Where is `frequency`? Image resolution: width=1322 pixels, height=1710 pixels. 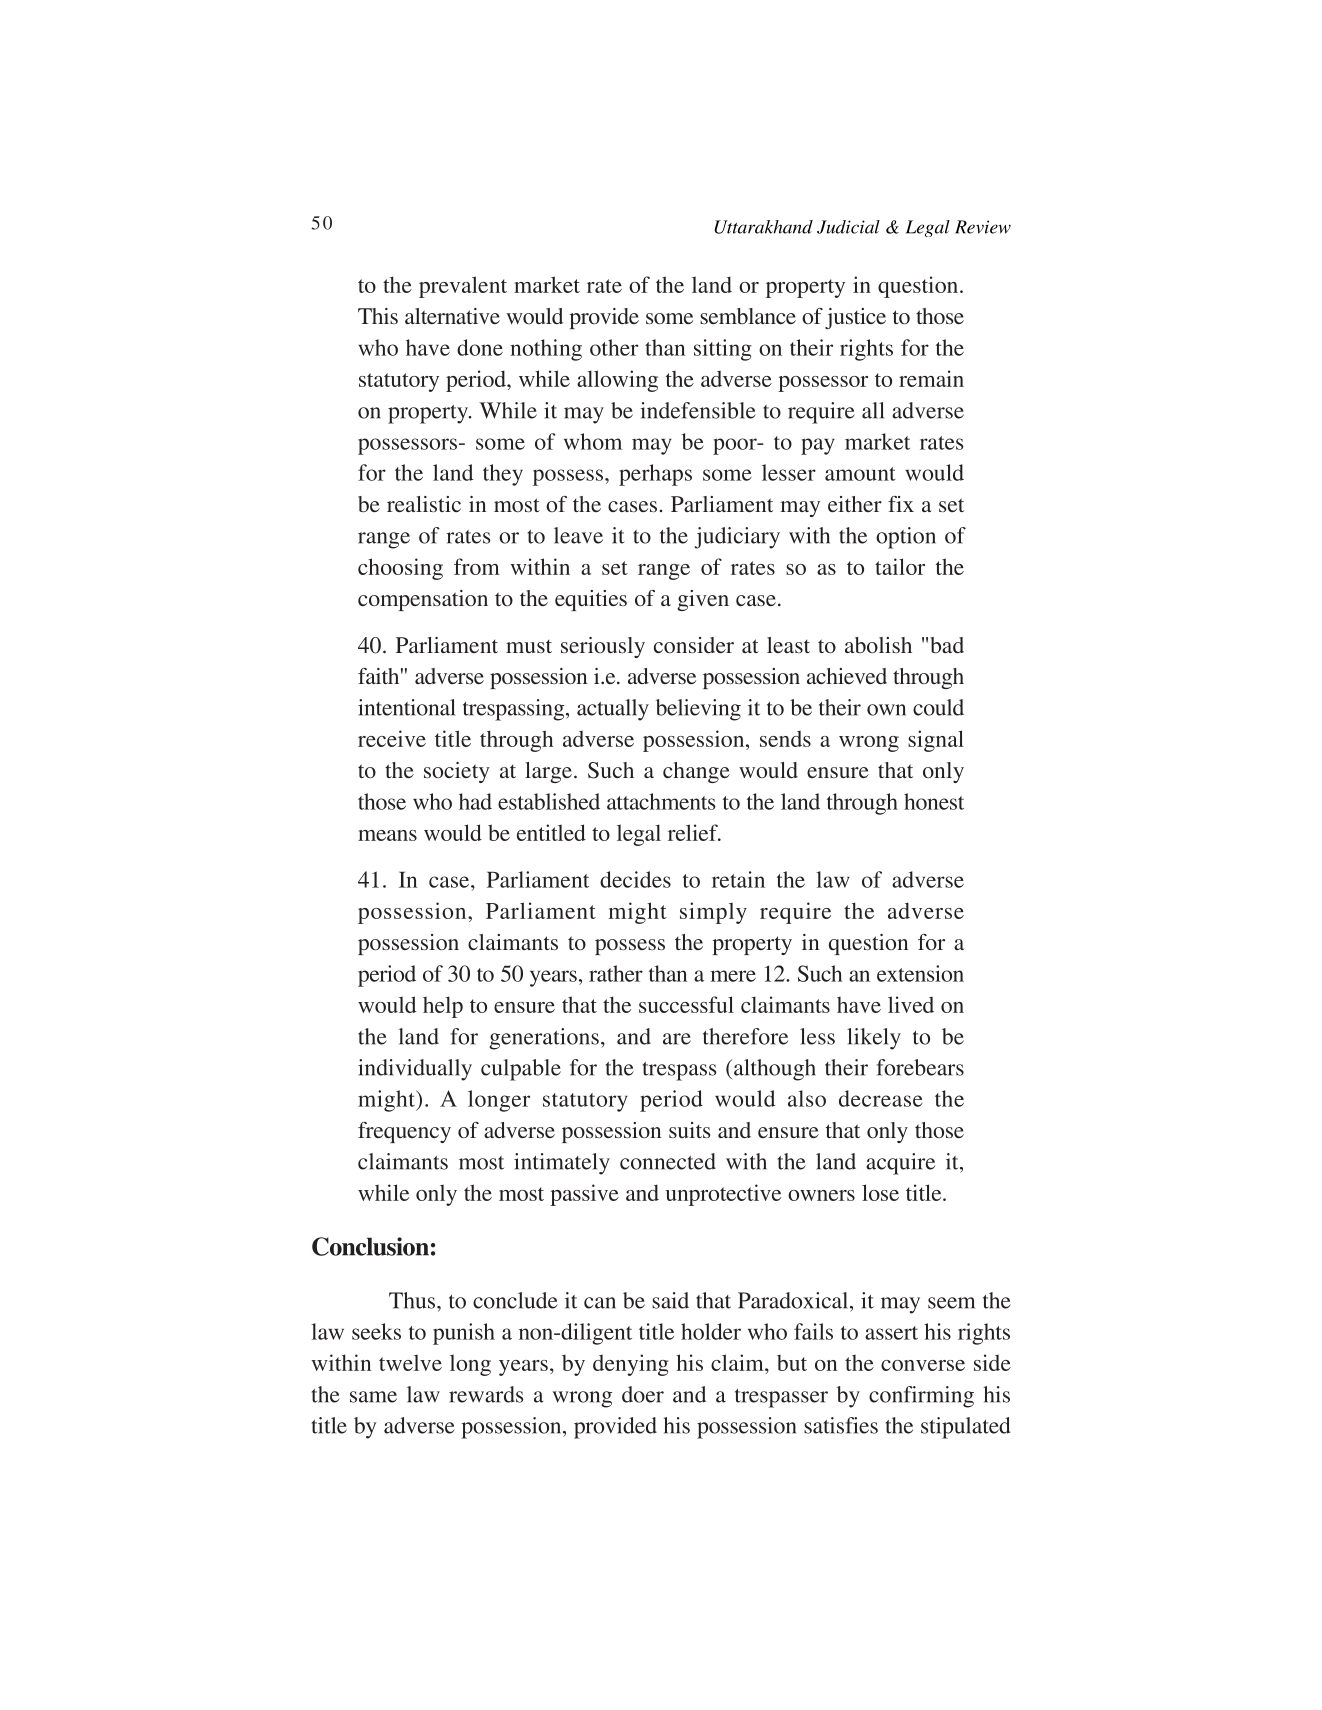
frequency is located at coordinates (404, 1132).
